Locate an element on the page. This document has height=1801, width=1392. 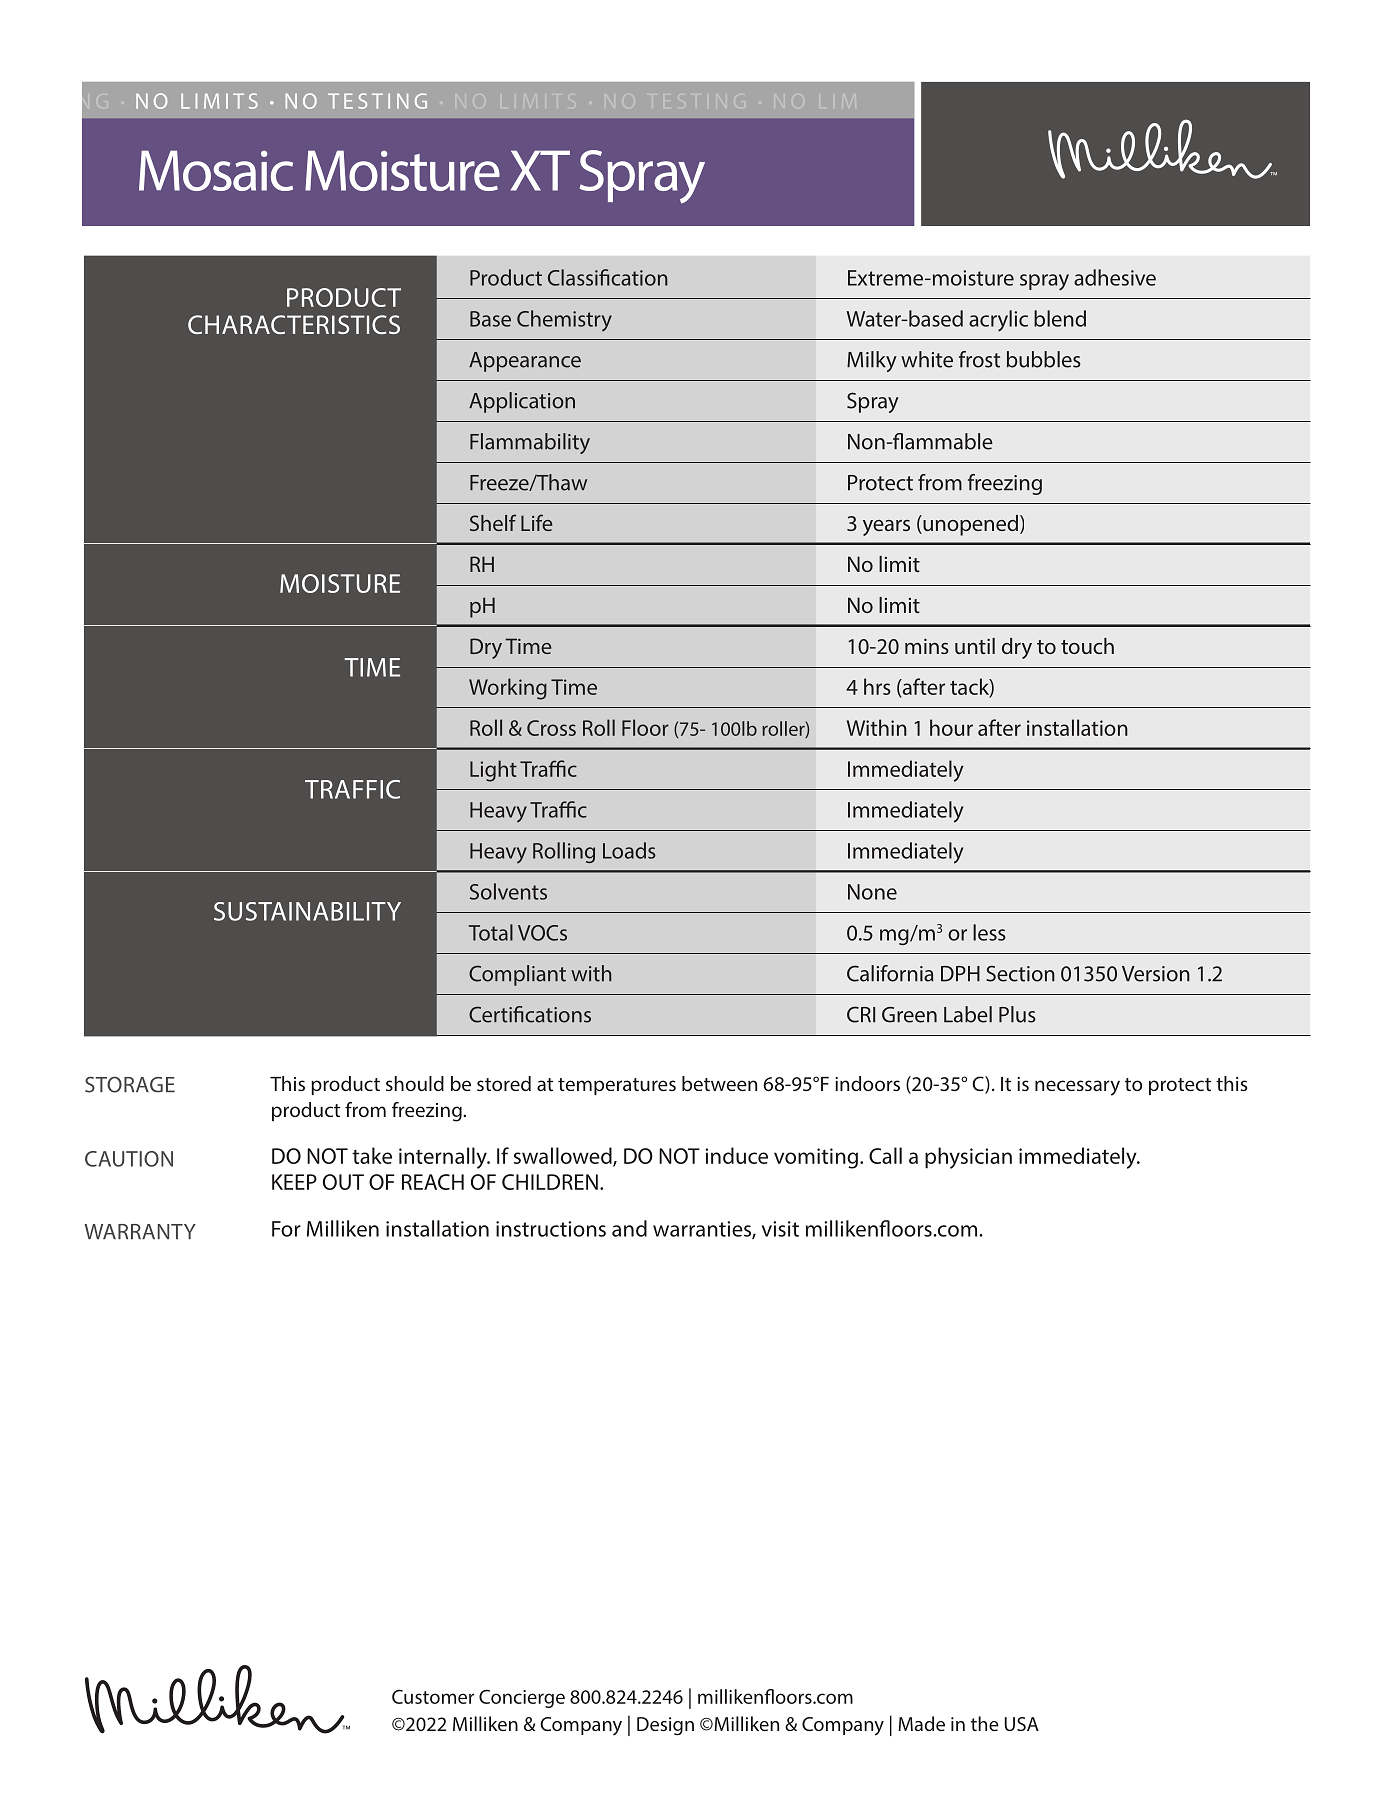
WARRANTY is located at coordinates (140, 1231).
